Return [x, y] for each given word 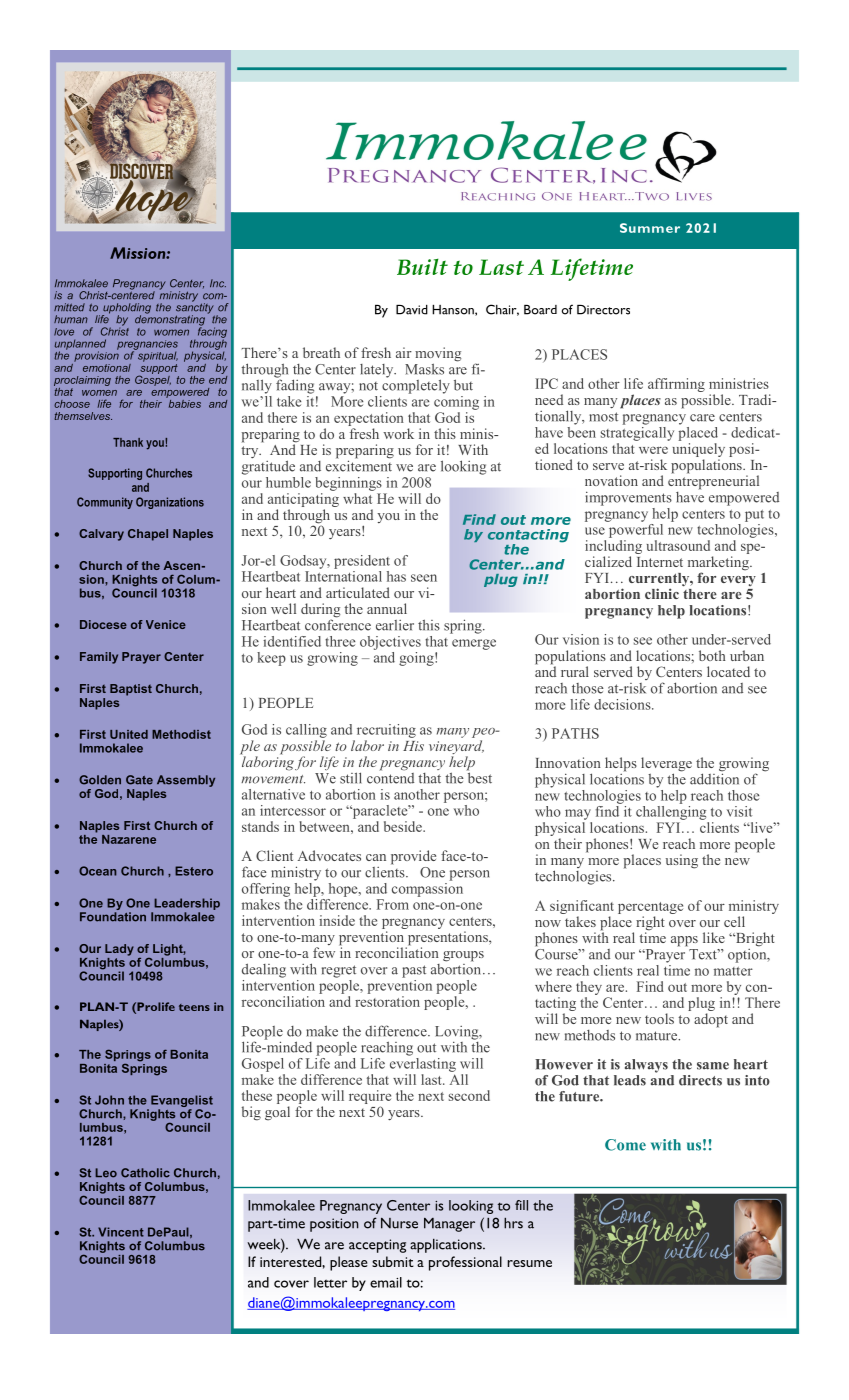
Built [422, 266]
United [129, 734]
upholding [126, 309]
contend [390, 777]
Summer [650, 228]
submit [393, 1261]
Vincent [121, 1232]
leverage [666, 765]
